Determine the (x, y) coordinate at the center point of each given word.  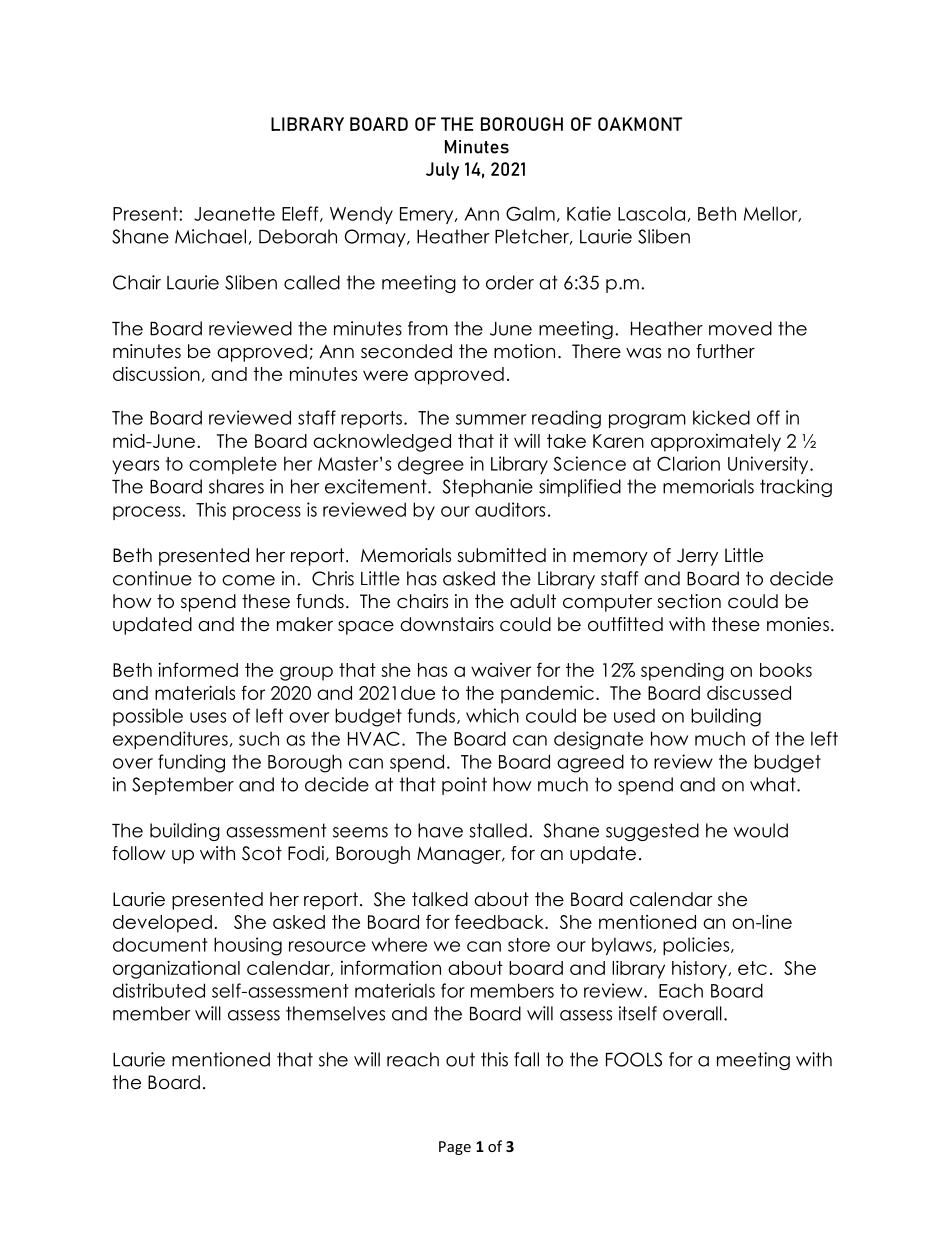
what (774, 784)
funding (191, 763)
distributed (159, 990)
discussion (156, 373)
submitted (501, 555)
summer (491, 419)
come (248, 580)
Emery (428, 215)
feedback (500, 921)
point (464, 786)
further (725, 351)
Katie (589, 213)
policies (697, 946)
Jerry (697, 557)
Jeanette (234, 214)
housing (248, 946)
